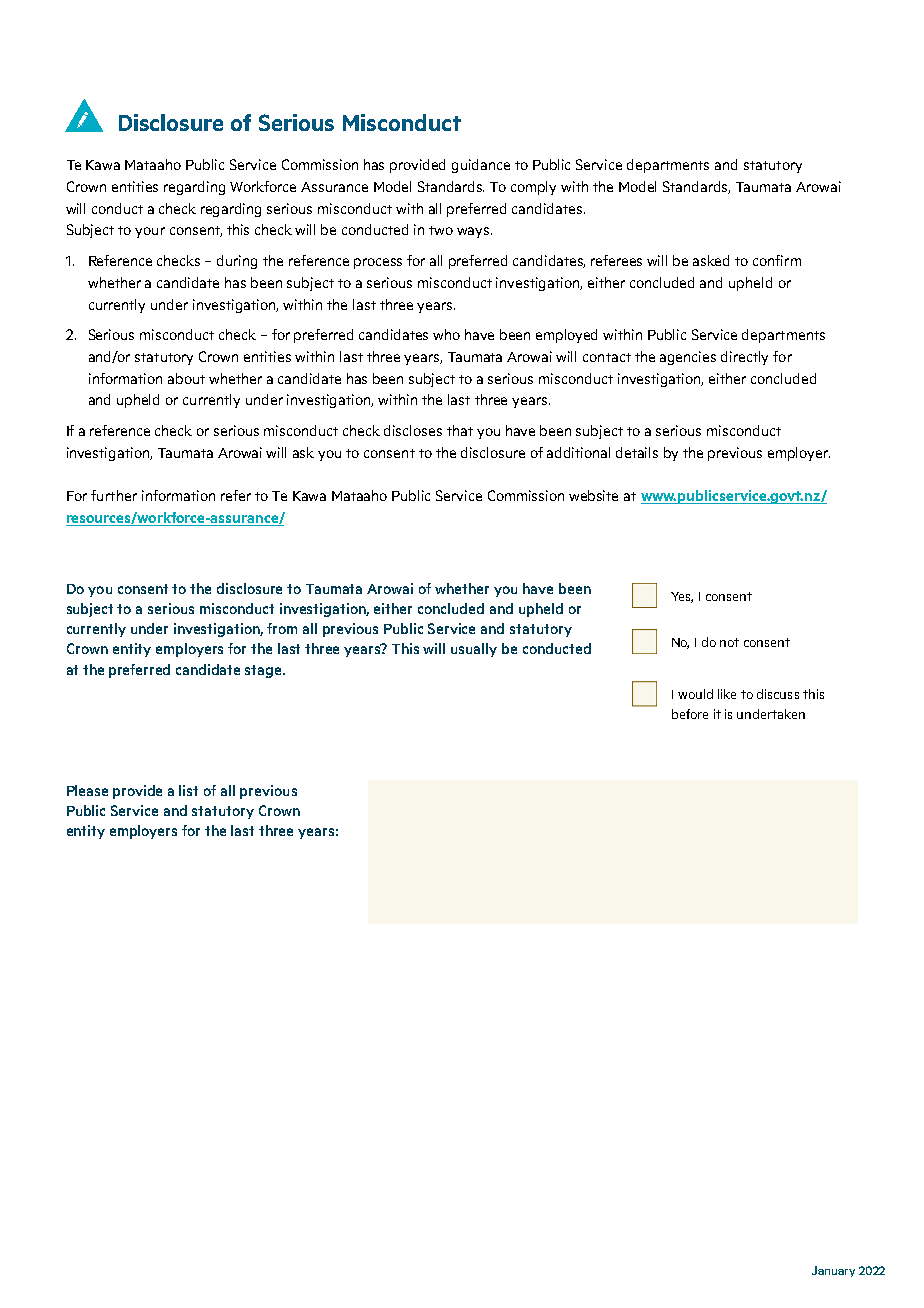 This screenshot has width=924, height=1308. What do you see at coordinates (690, 714) in the screenshot?
I see `before` at bounding box center [690, 714].
